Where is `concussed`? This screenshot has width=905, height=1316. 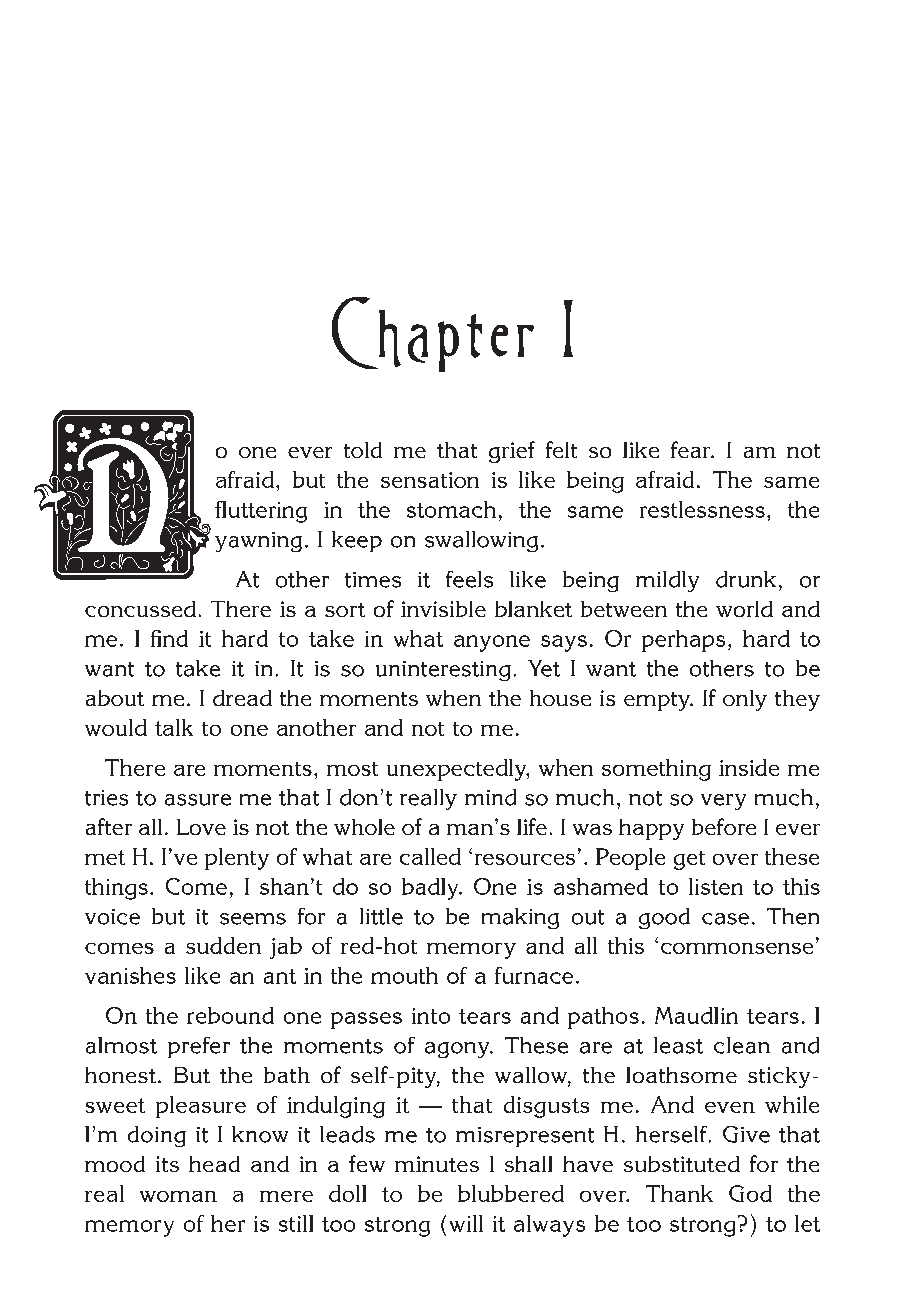 concussed is located at coordinates (140, 609).
